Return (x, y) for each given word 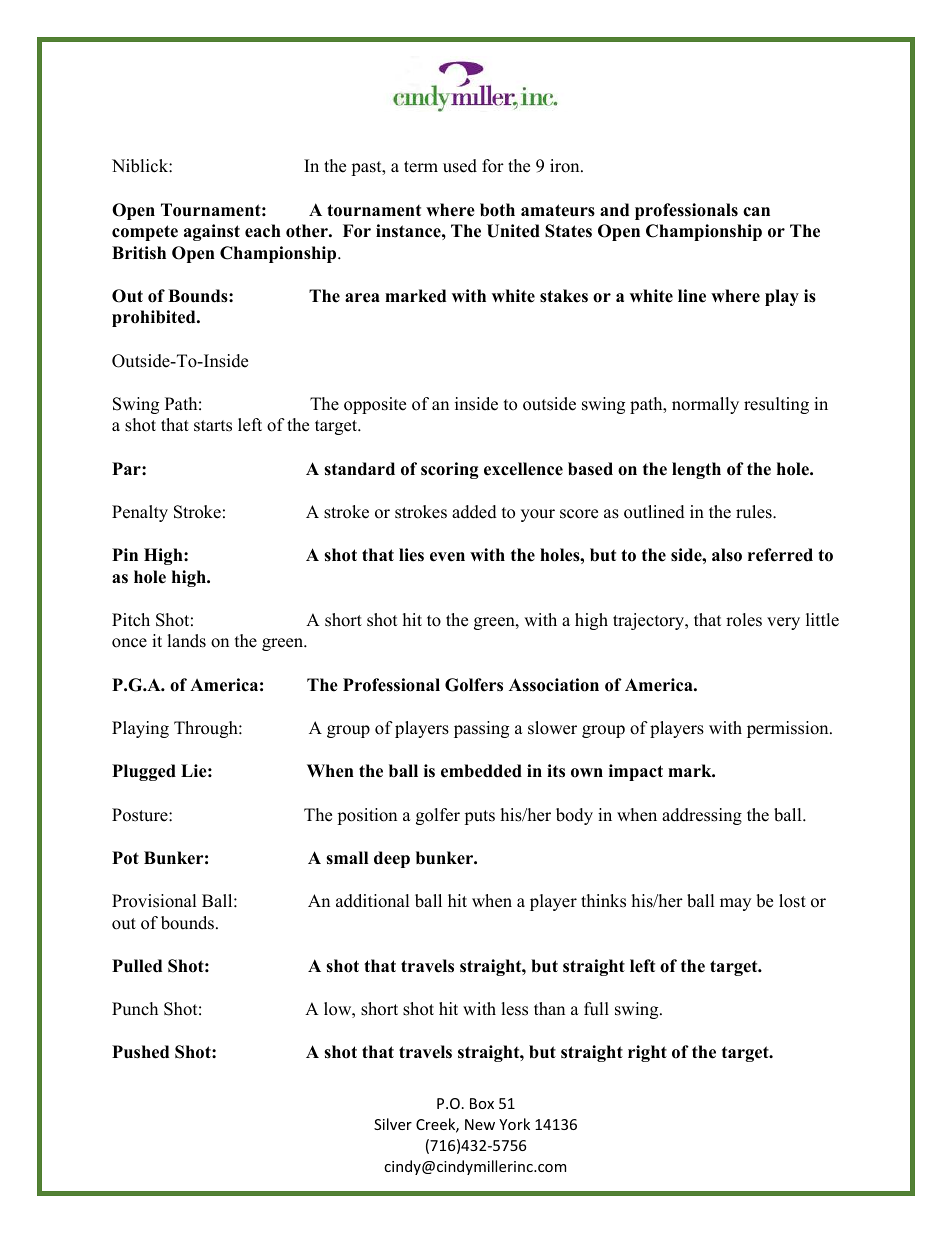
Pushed (140, 1052)
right (647, 1053)
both (497, 210)
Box (482, 1103)
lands (186, 641)
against (212, 232)
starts (213, 426)
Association (554, 685)
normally (705, 405)
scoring (450, 470)
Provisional (154, 901)
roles (744, 620)
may (735, 904)
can (756, 212)
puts (479, 817)
